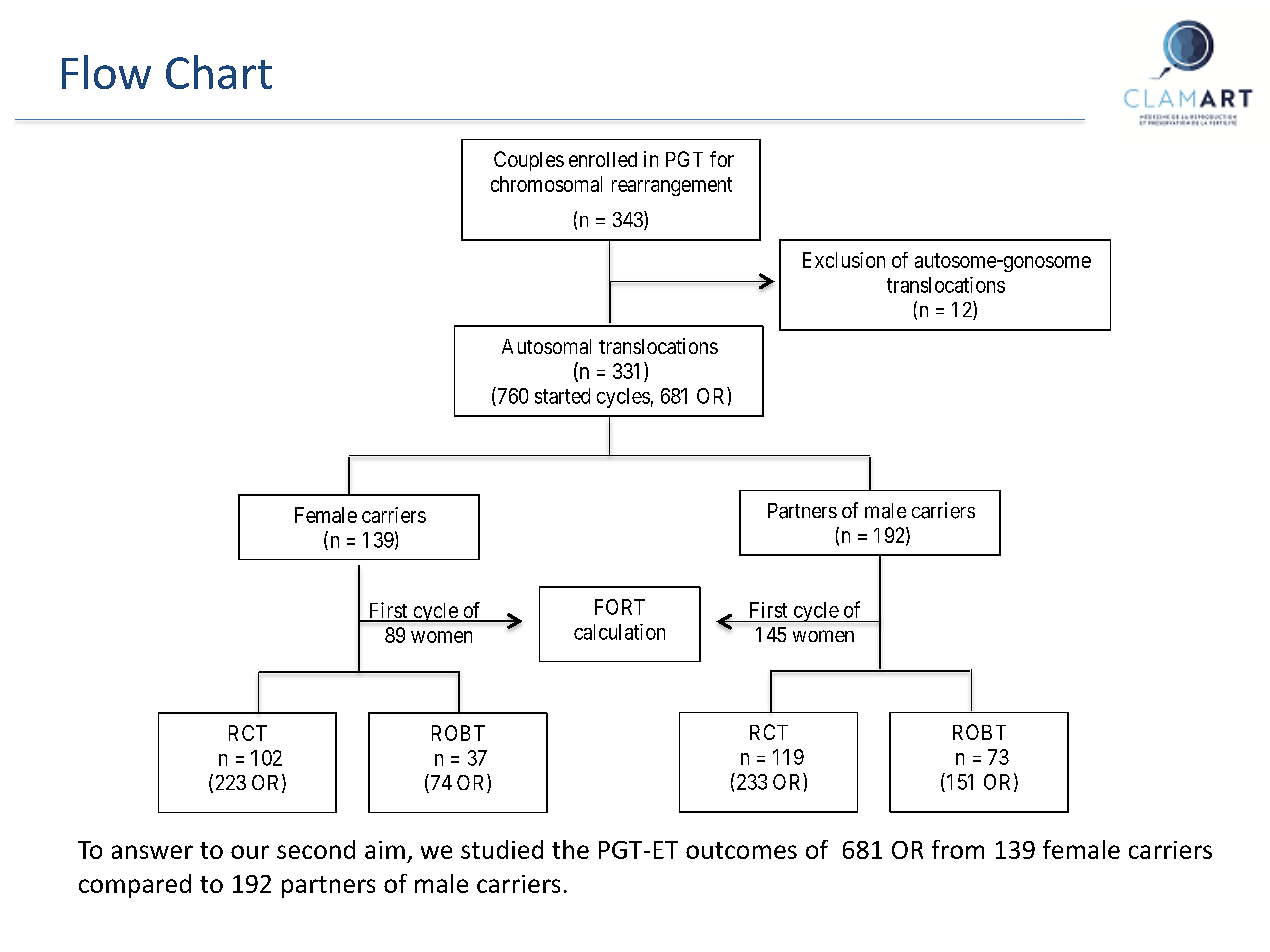 The image size is (1270, 952). Describe the element at coordinates (546, 346) in the image. I see `Autosomal` at that location.
